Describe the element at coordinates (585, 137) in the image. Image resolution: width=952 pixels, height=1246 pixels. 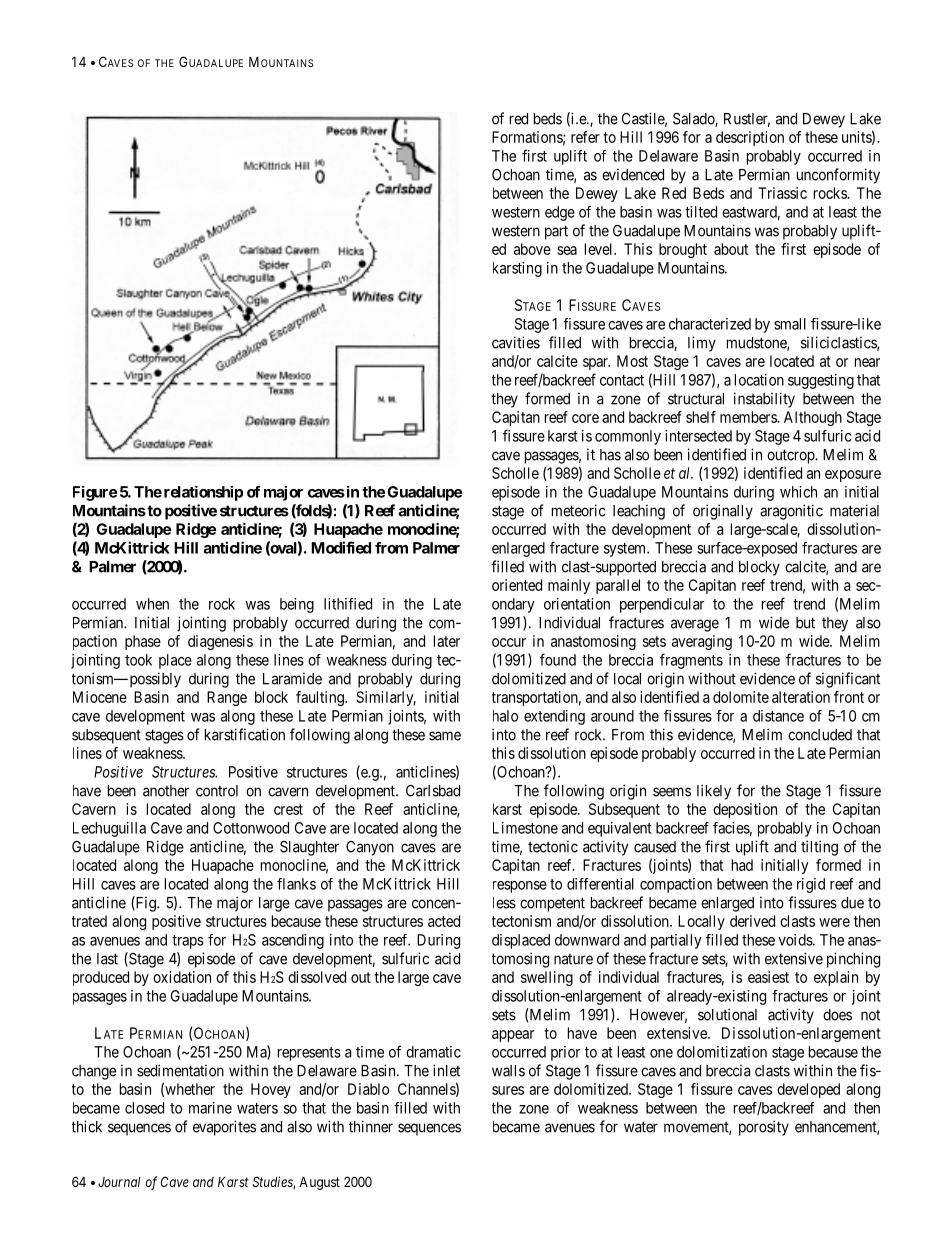
I see `refer` at that location.
